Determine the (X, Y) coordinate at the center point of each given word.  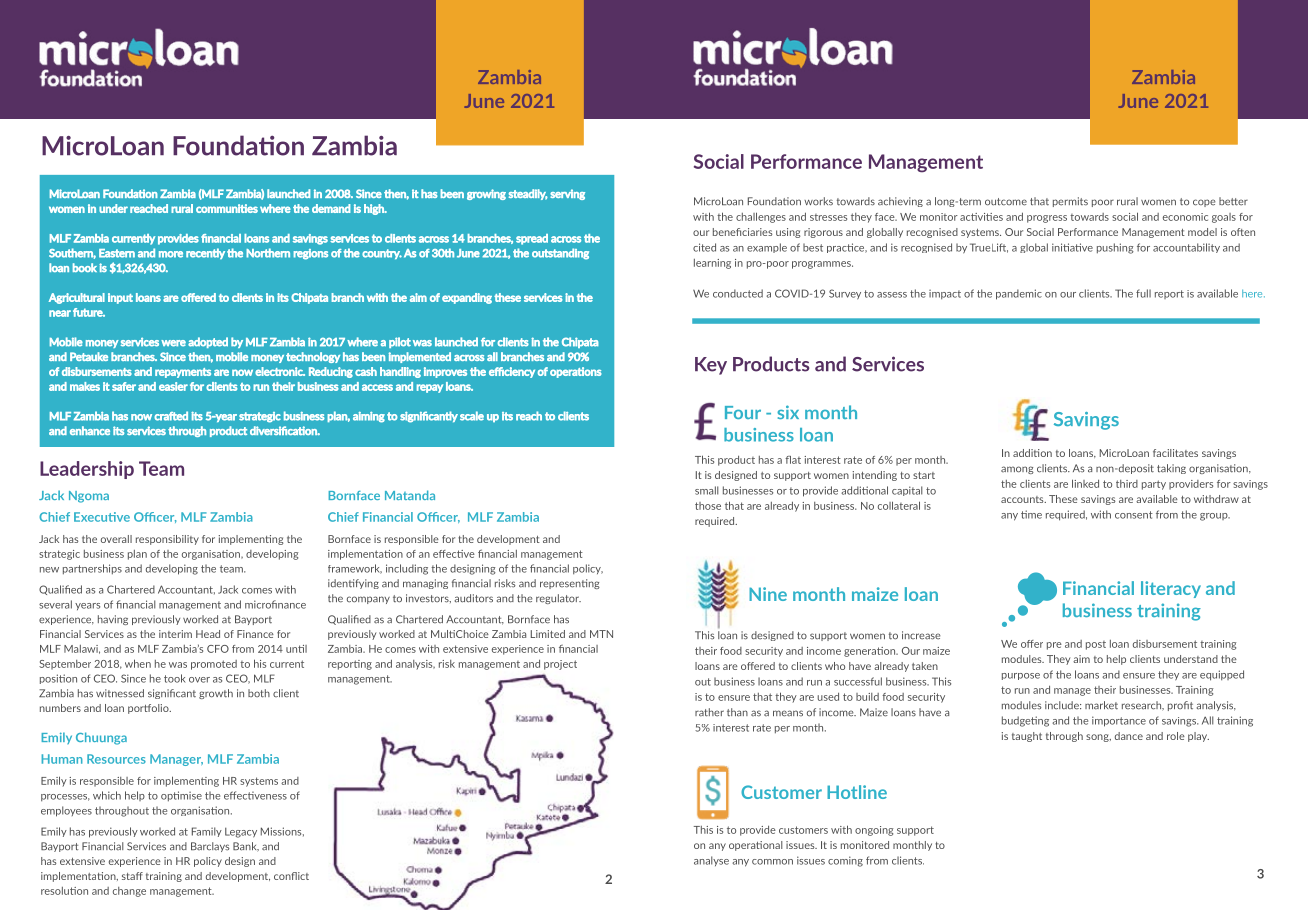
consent (1134, 515)
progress (1047, 219)
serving (567, 194)
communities (227, 208)
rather (709, 712)
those (708, 506)
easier (173, 386)
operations (576, 372)
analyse (711, 861)
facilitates (1175, 453)
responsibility (167, 540)
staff (132, 876)
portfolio (149, 709)
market (1101, 705)
